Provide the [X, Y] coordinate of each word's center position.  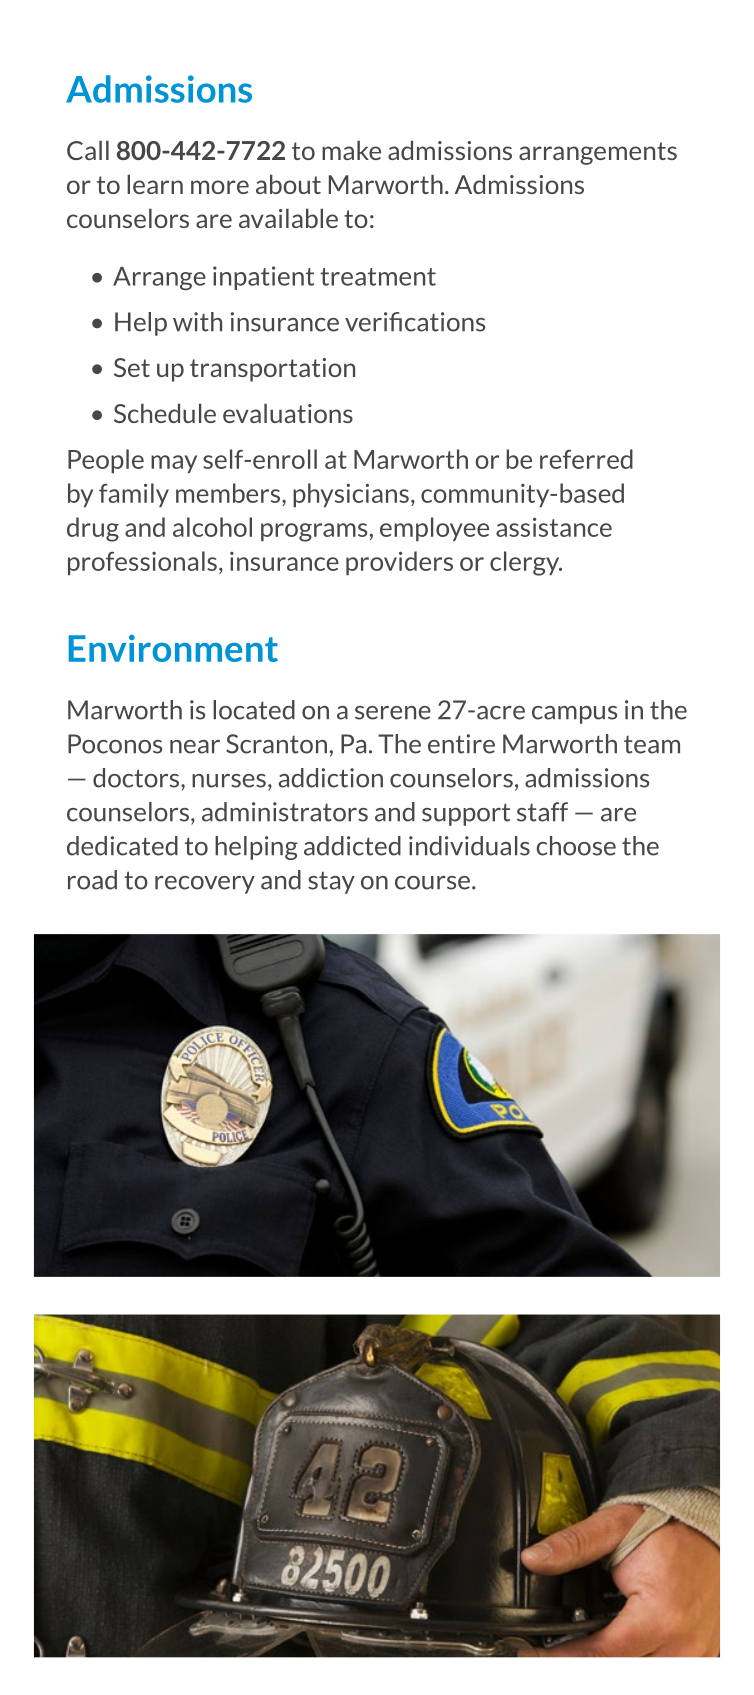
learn [155, 184]
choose [576, 846]
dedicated [122, 846]
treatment [378, 277]
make [351, 150]
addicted [352, 846]
